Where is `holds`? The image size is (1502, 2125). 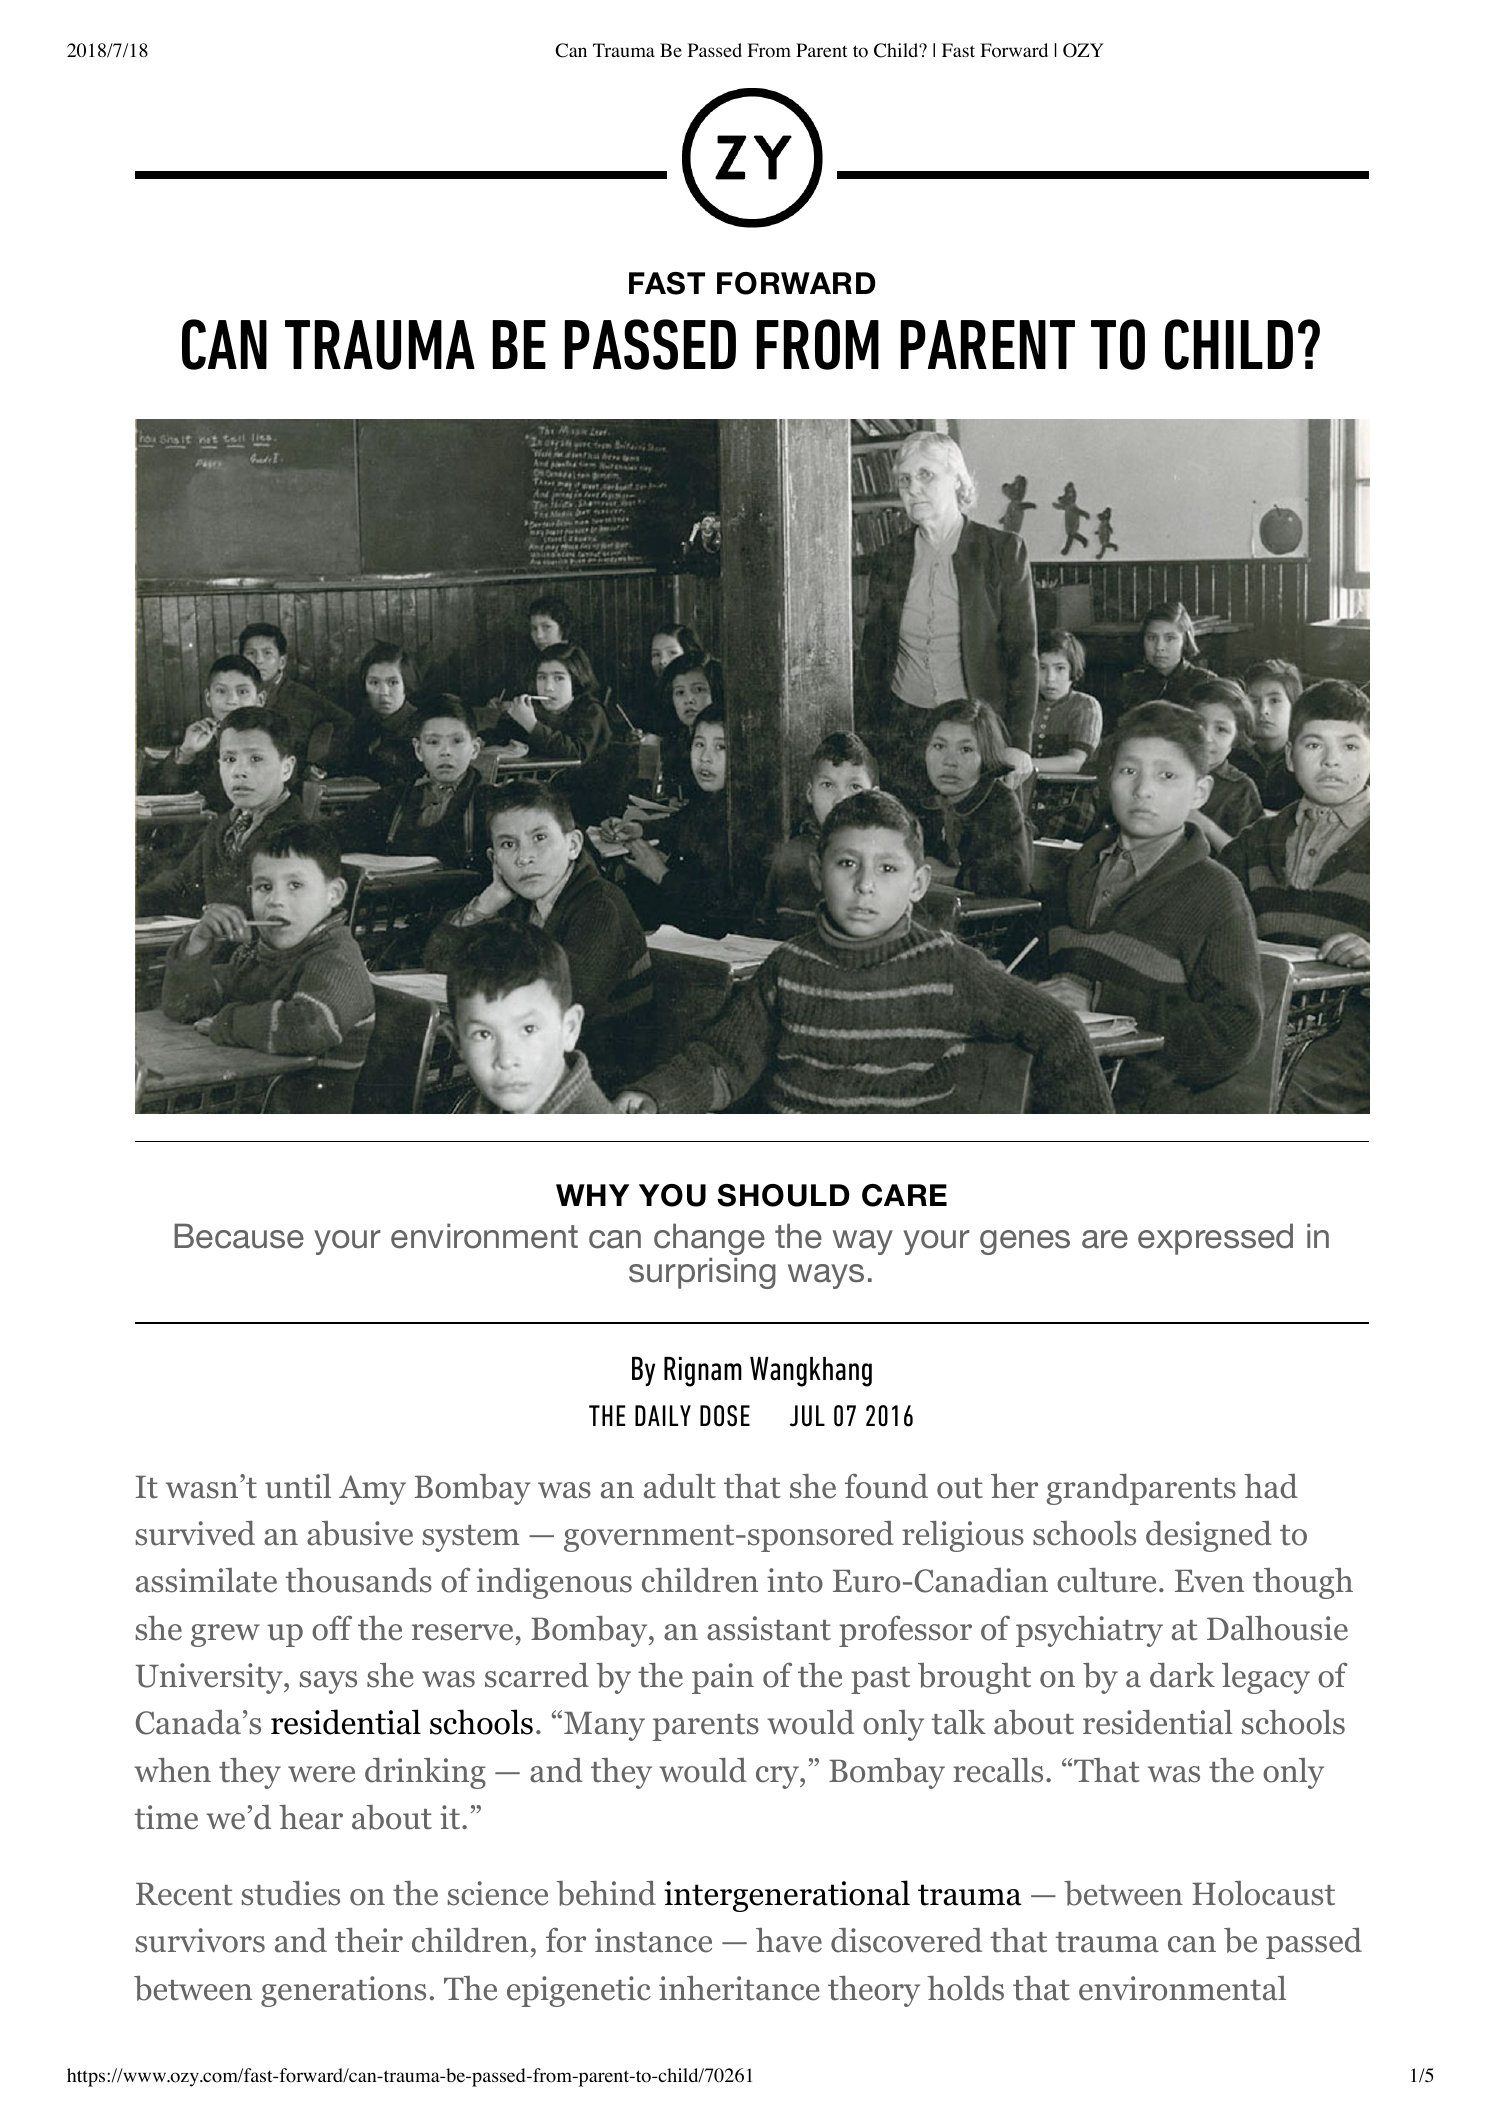 holds is located at coordinates (965, 1988).
